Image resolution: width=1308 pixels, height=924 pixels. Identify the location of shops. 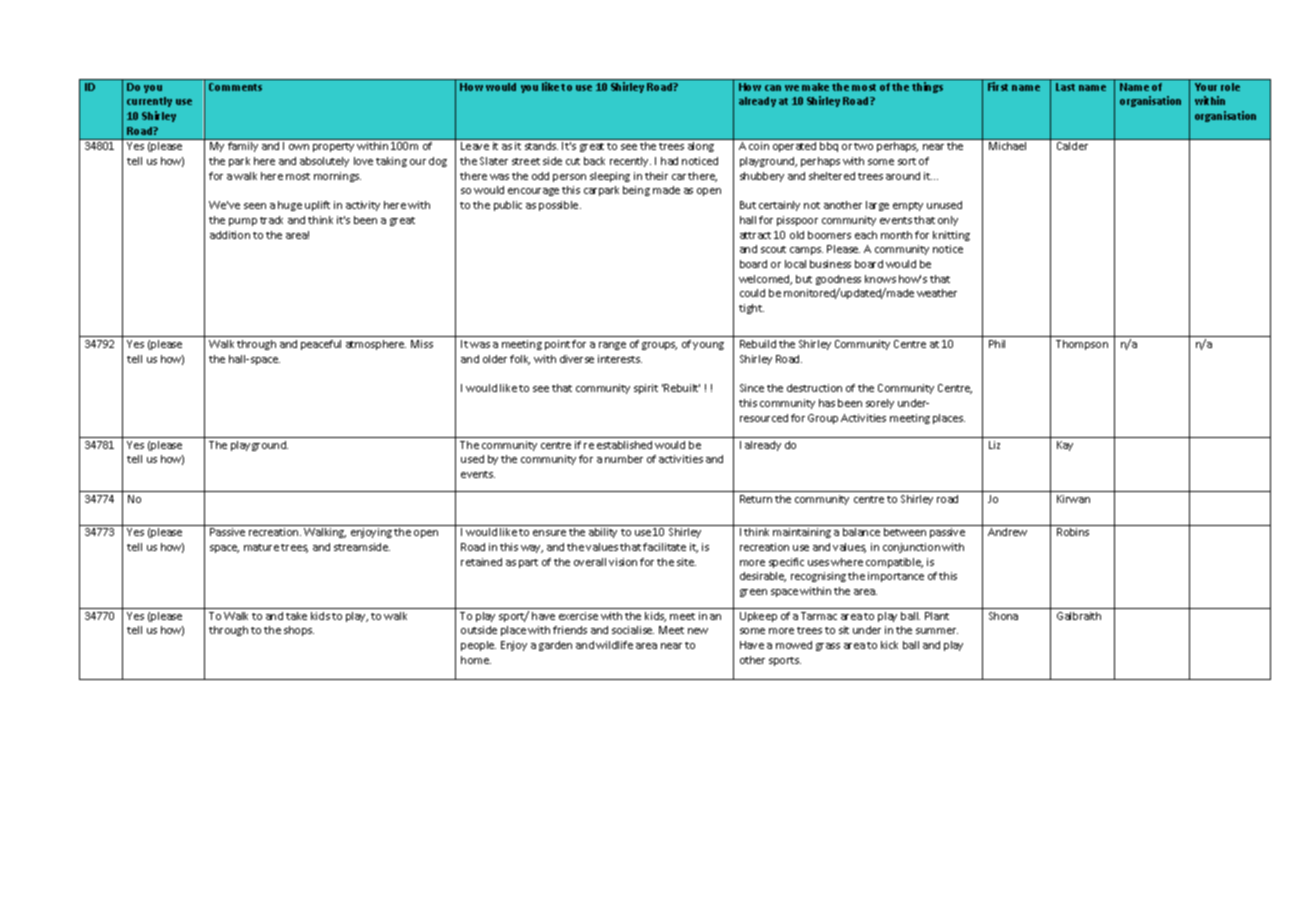
(299, 631).
